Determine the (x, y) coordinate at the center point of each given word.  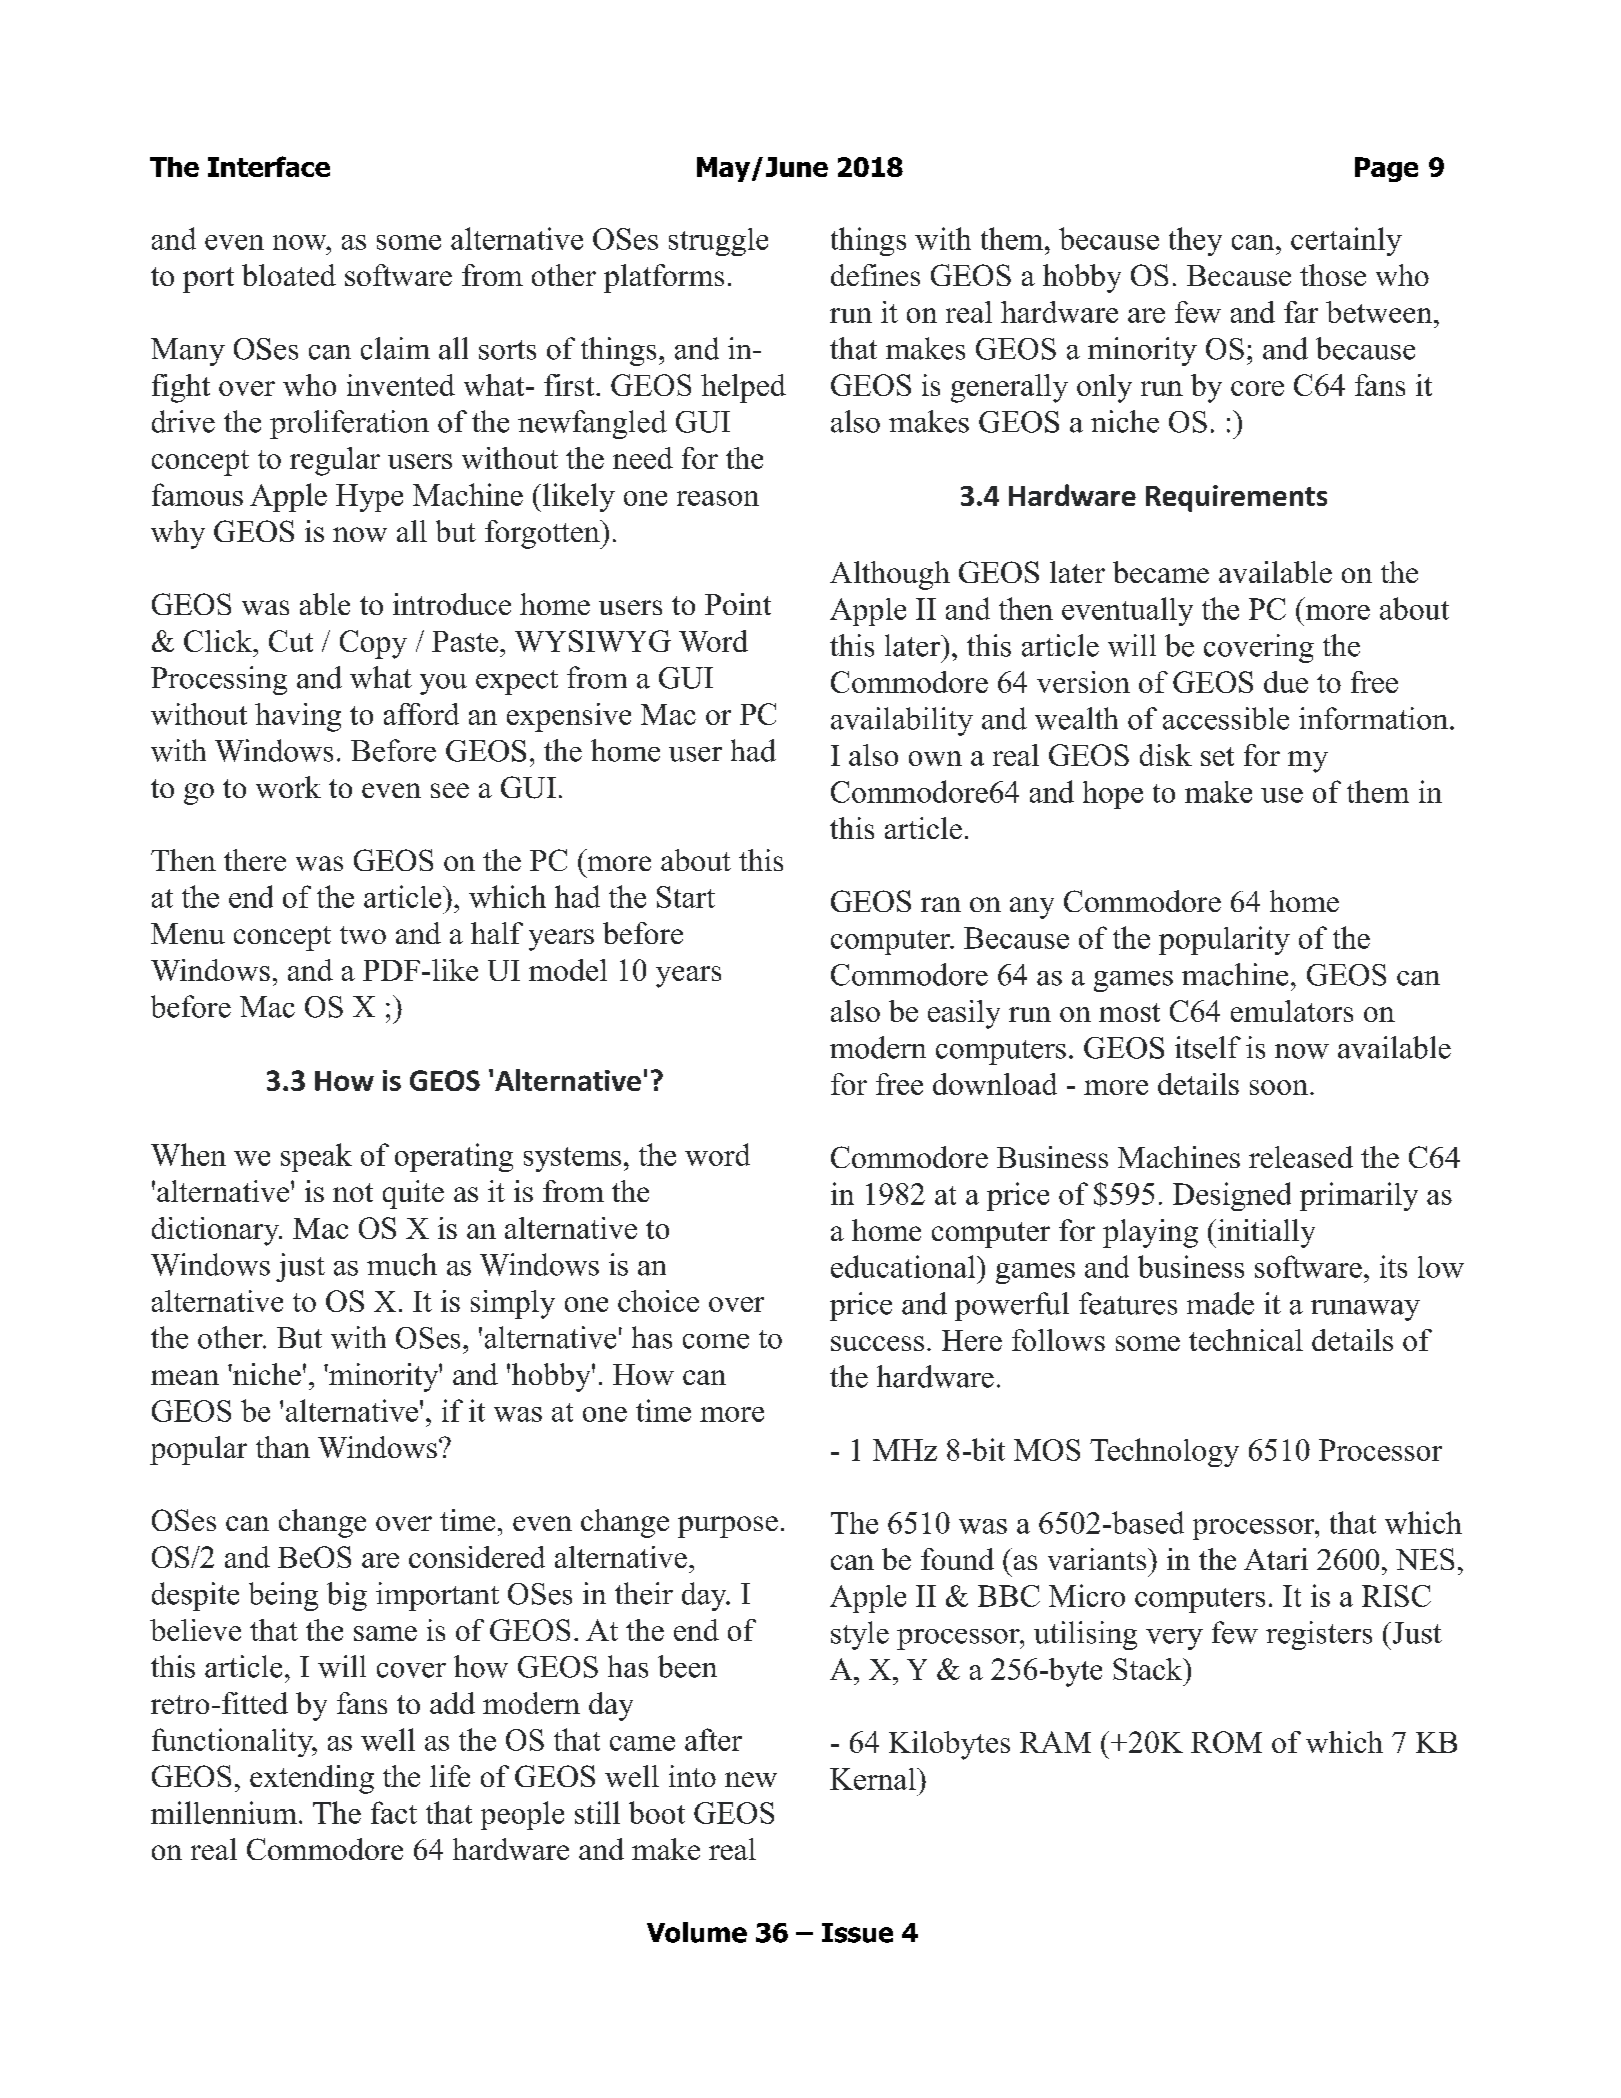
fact (394, 1812)
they (1195, 241)
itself (1208, 1047)
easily (964, 1014)
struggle (718, 242)
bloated (289, 275)
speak (316, 1157)
